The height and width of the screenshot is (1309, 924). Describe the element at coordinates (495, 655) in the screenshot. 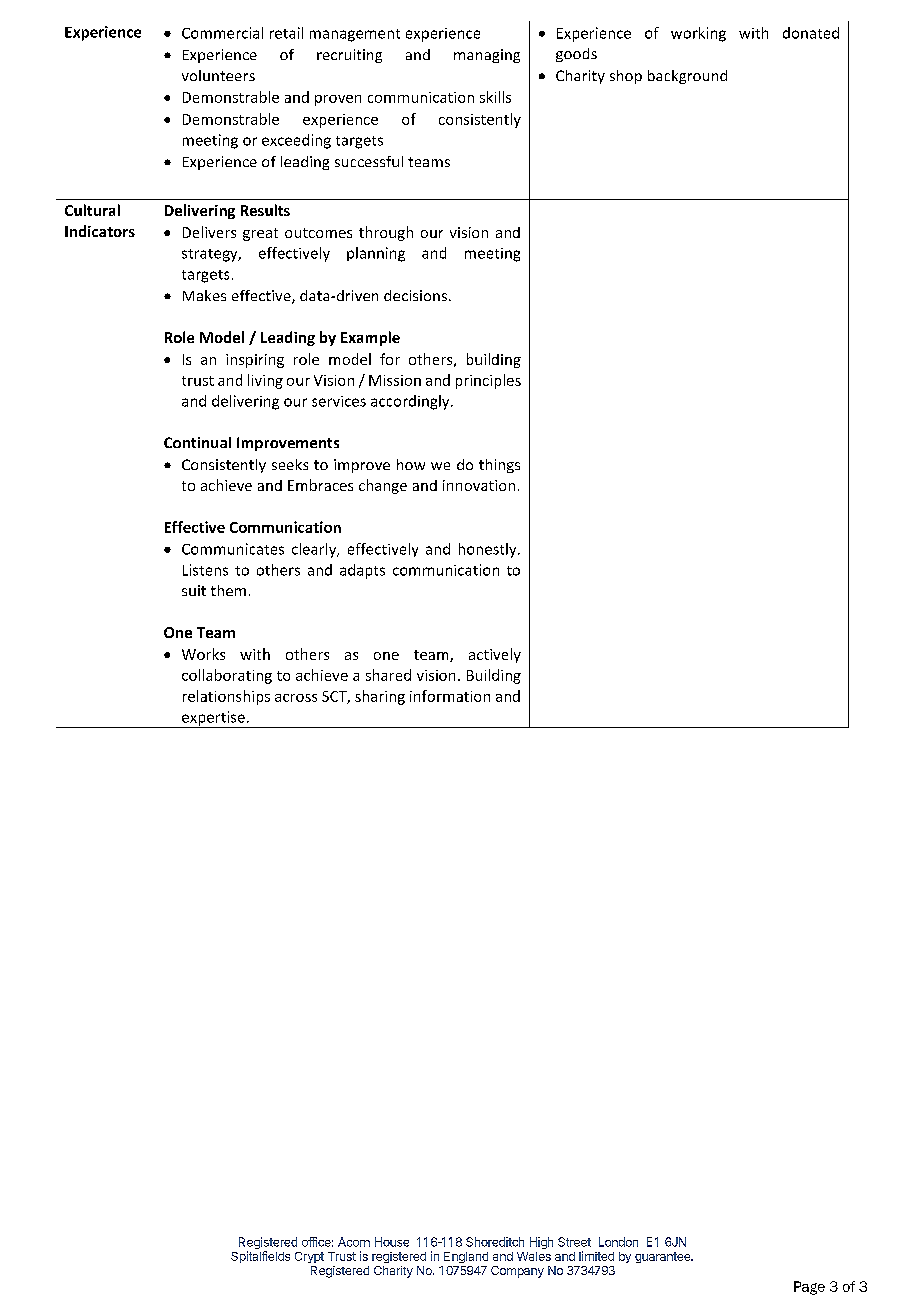

I see `actively` at that location.
